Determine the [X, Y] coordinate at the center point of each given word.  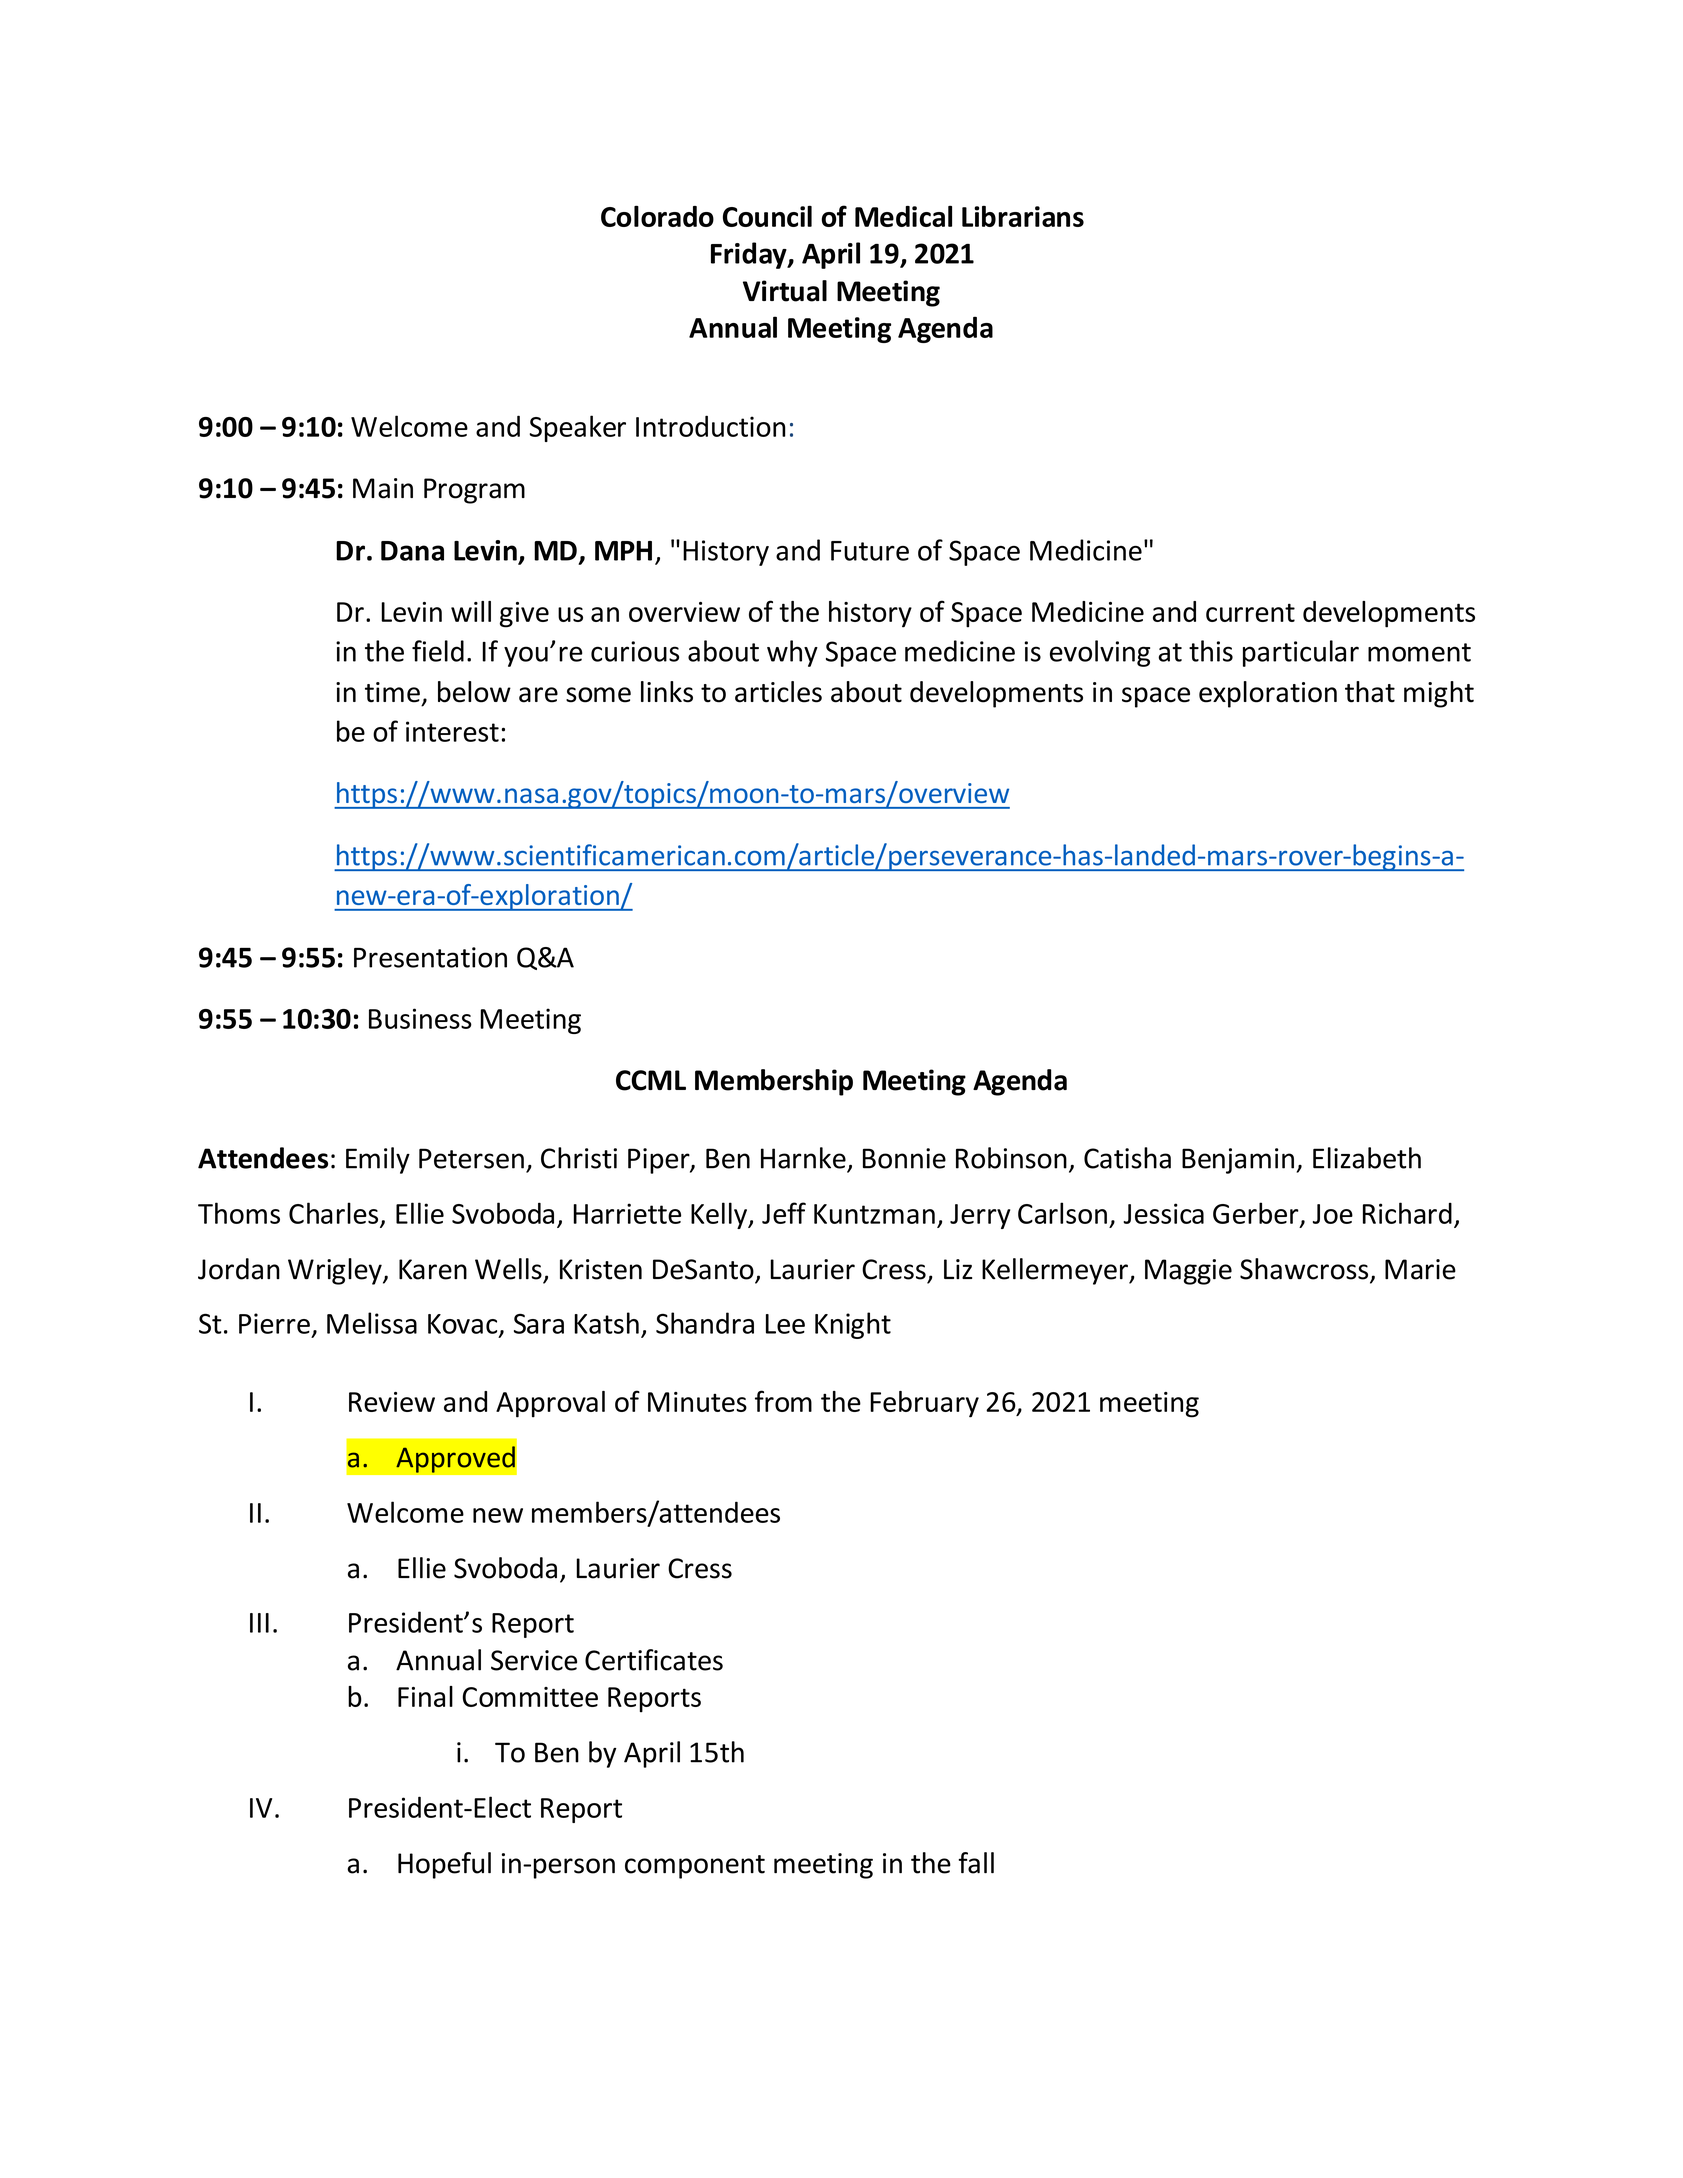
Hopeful [444, 1865]
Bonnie [904, 1158]
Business [420, 1018]
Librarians [1023, 216]
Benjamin [1238, 1161]
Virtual [785, 291]
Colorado [657, 216]
